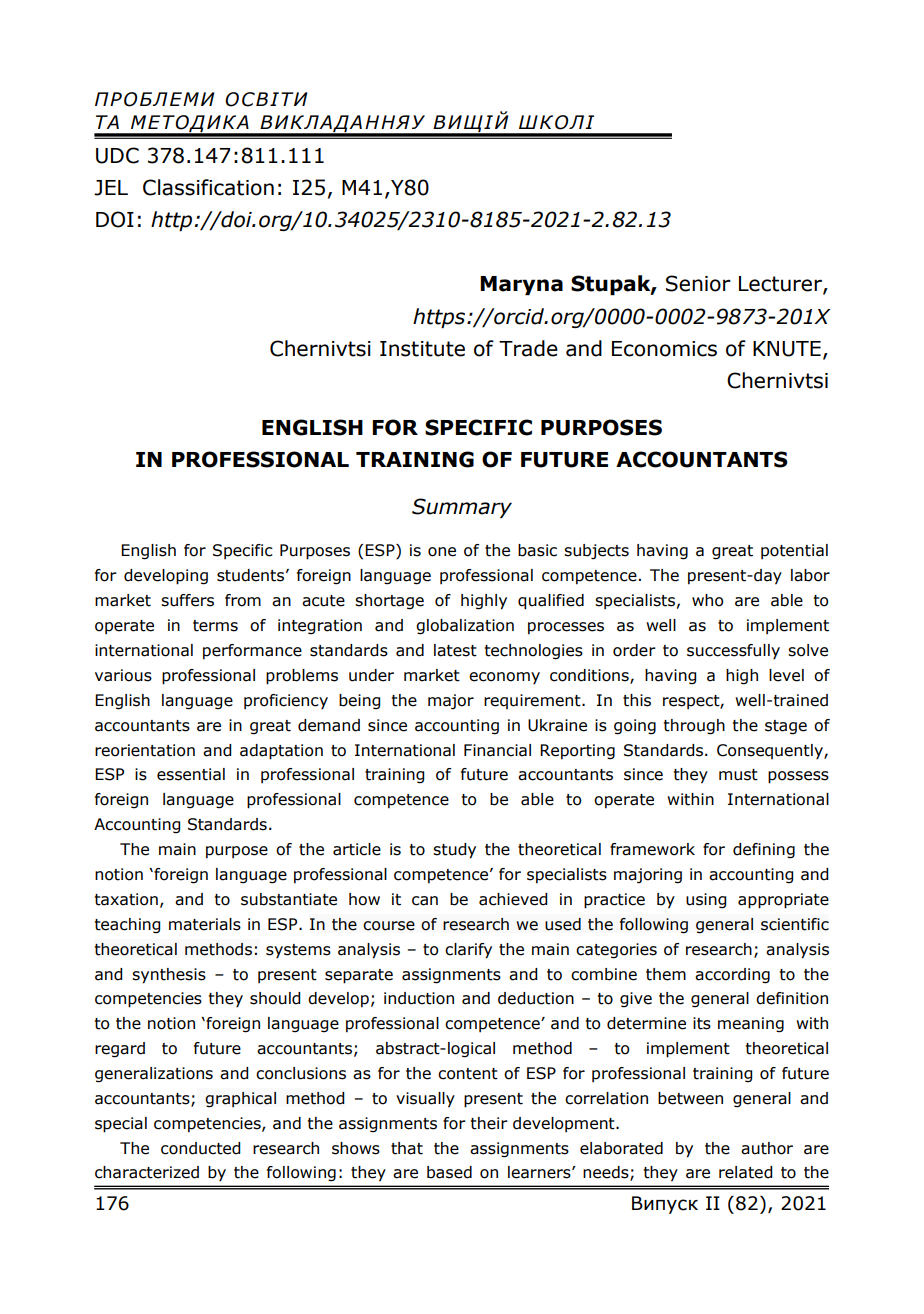 Image resolution: width=924 pixels, height=1314 pixels. I want to click on Senior, so click(698, 283).
